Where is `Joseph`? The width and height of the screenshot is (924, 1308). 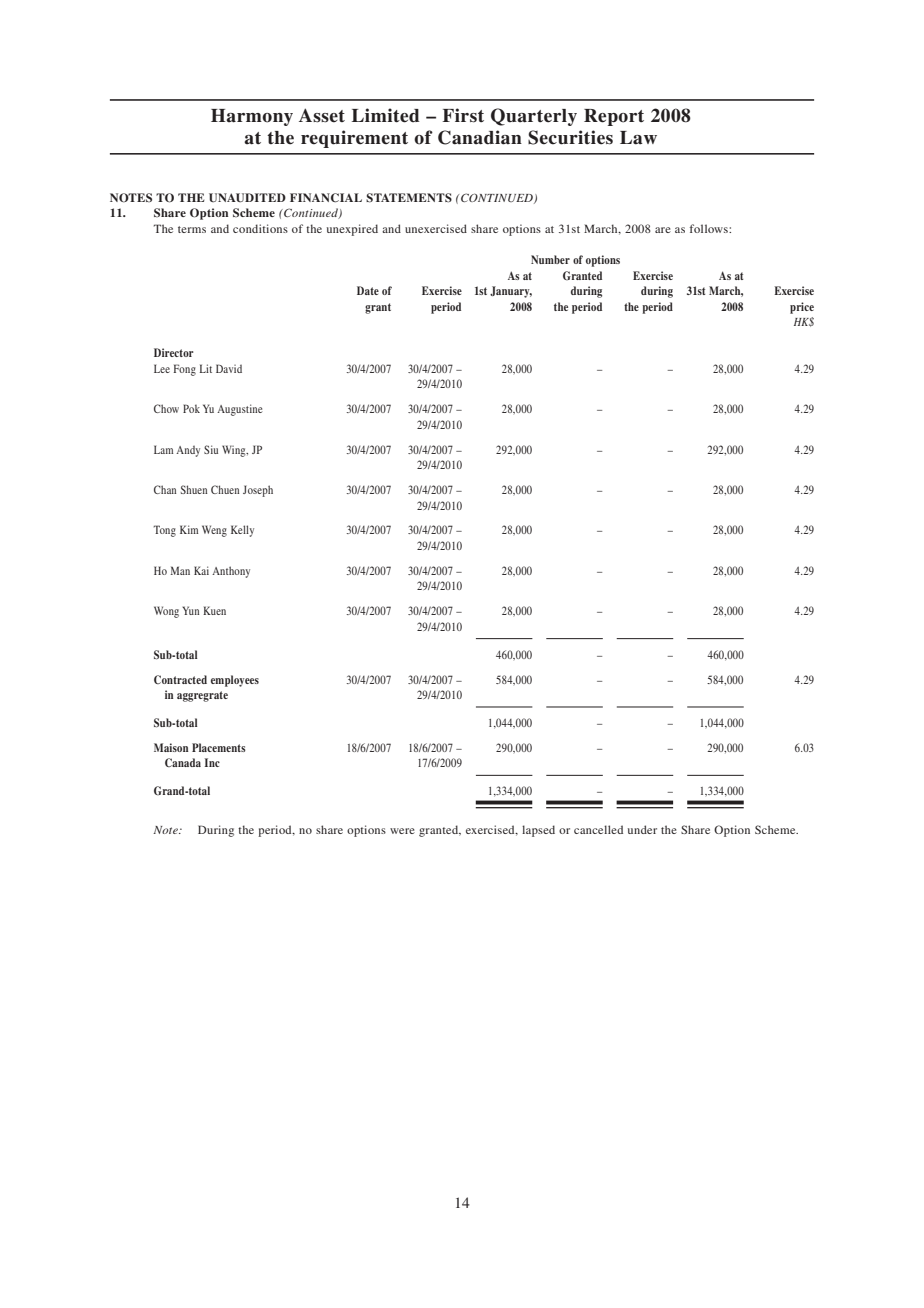
Joseph is located at coordinates (258, 491).
